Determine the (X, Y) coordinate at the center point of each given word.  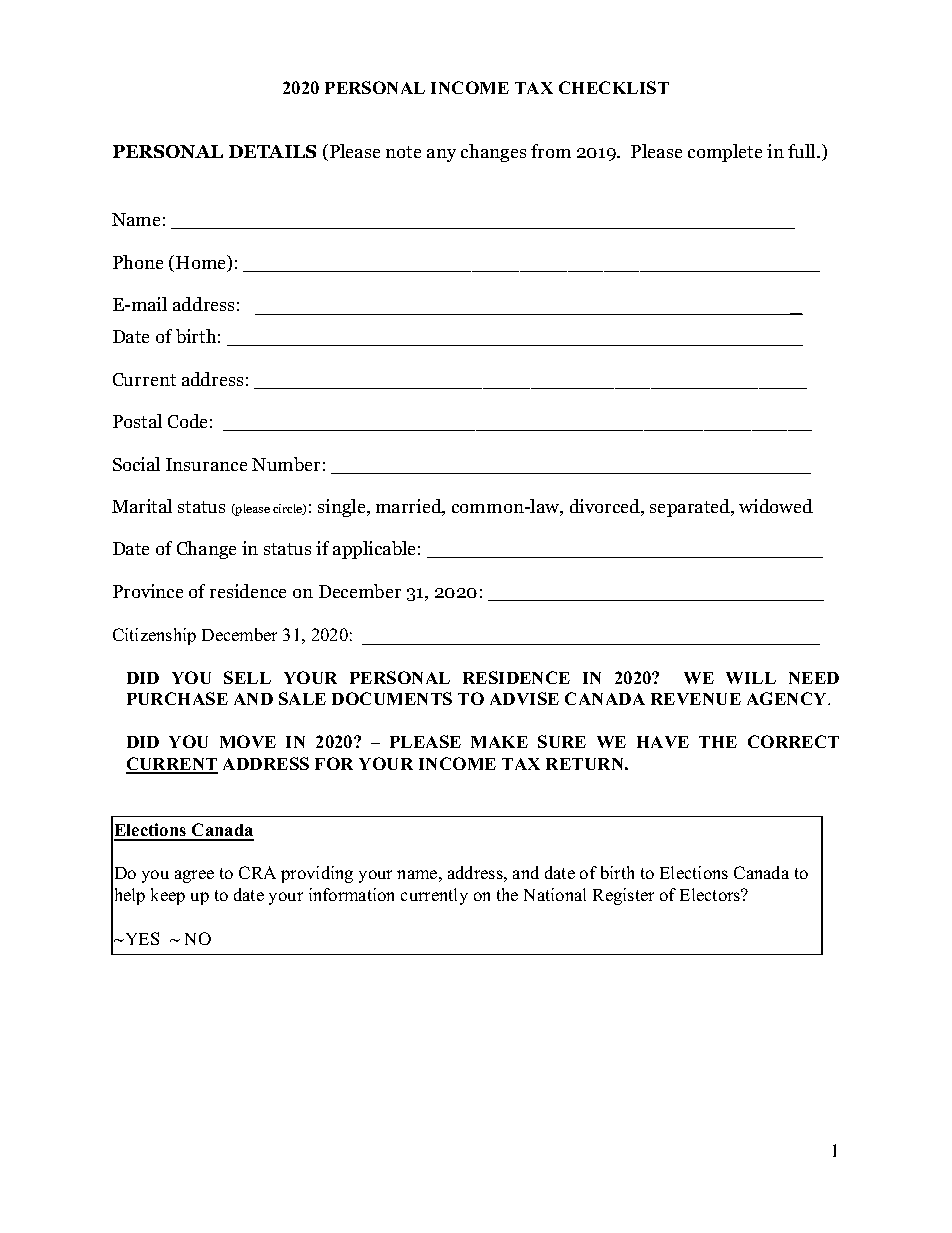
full (803, 151)
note (403, 152)
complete (725, 153)
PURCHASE (177, 698)
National (555, 894)
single (343, 508)
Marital (142, 506)
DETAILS (272, 151)
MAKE (499, 742)
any (441, 155)
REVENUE (696, 699)
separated (691, 508)
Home (202, 263)
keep (168, 896)
